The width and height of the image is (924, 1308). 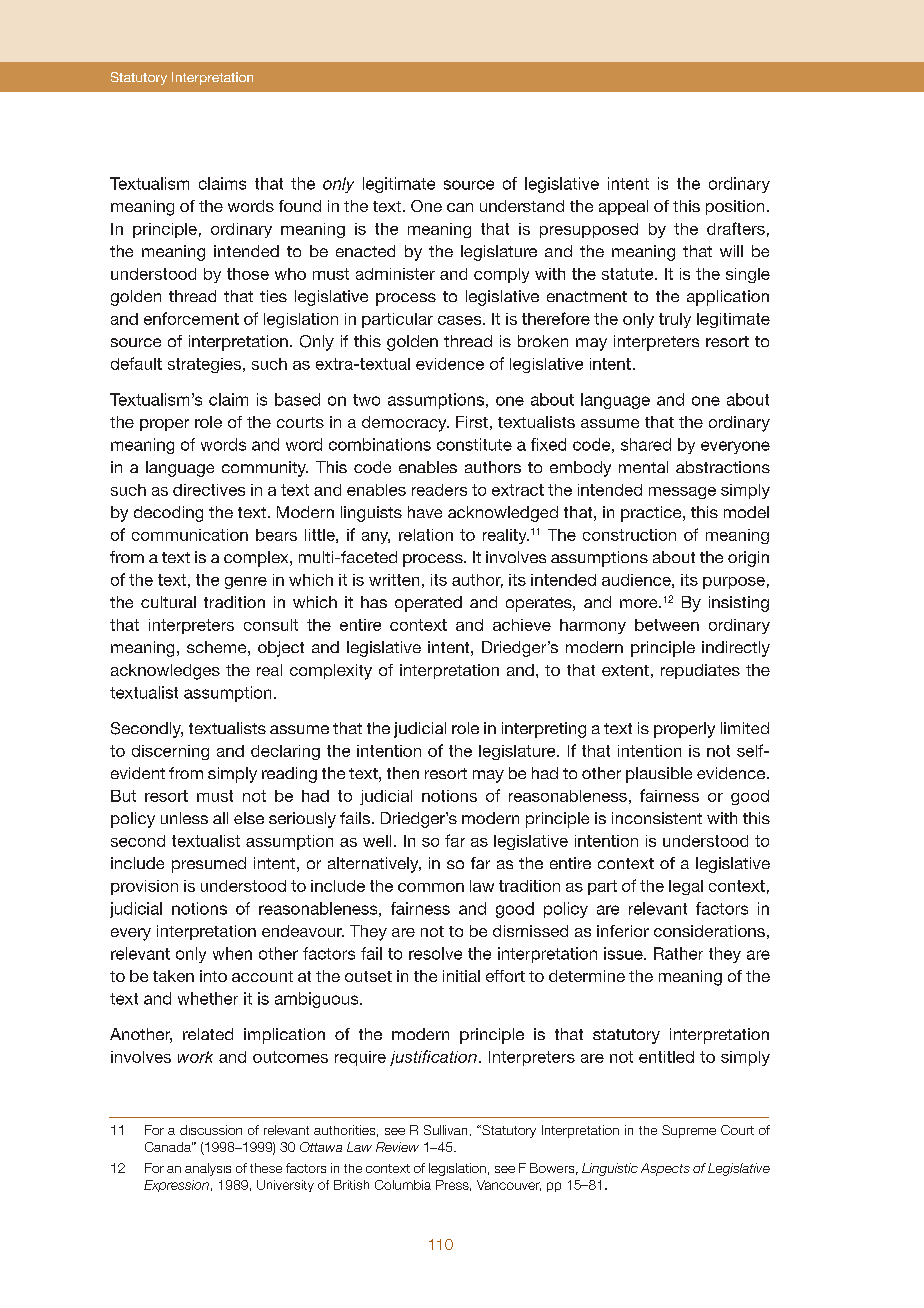 I want to click on will, so click(x=731, y=251).
